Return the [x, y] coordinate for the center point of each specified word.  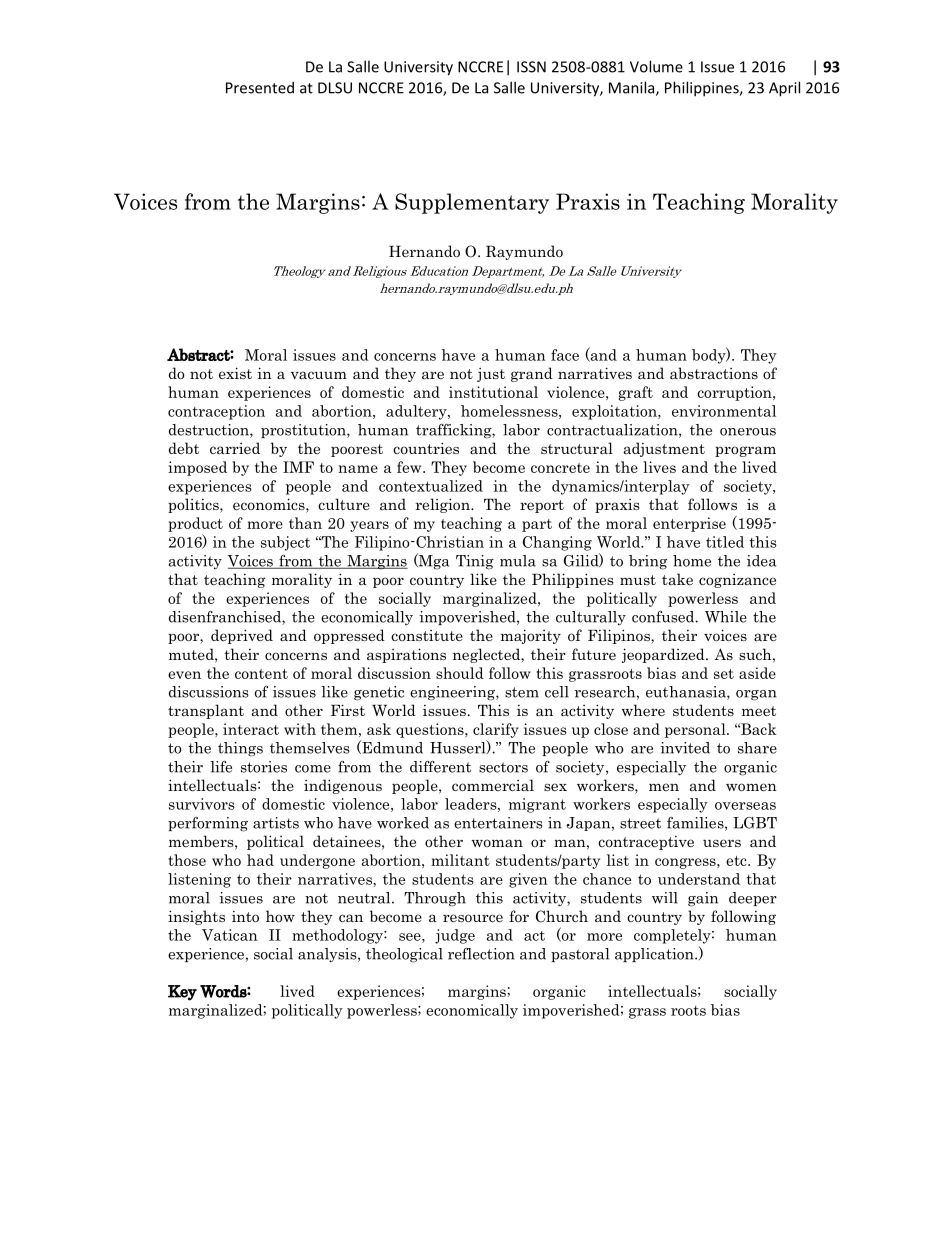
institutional [493, 392]
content [261, 674]
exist [235, 373]
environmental [724, 411]
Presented [260, 87]
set [724, 674]
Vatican [230, 935]
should [460, 673]
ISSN [531, 67]
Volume [656, 66]
